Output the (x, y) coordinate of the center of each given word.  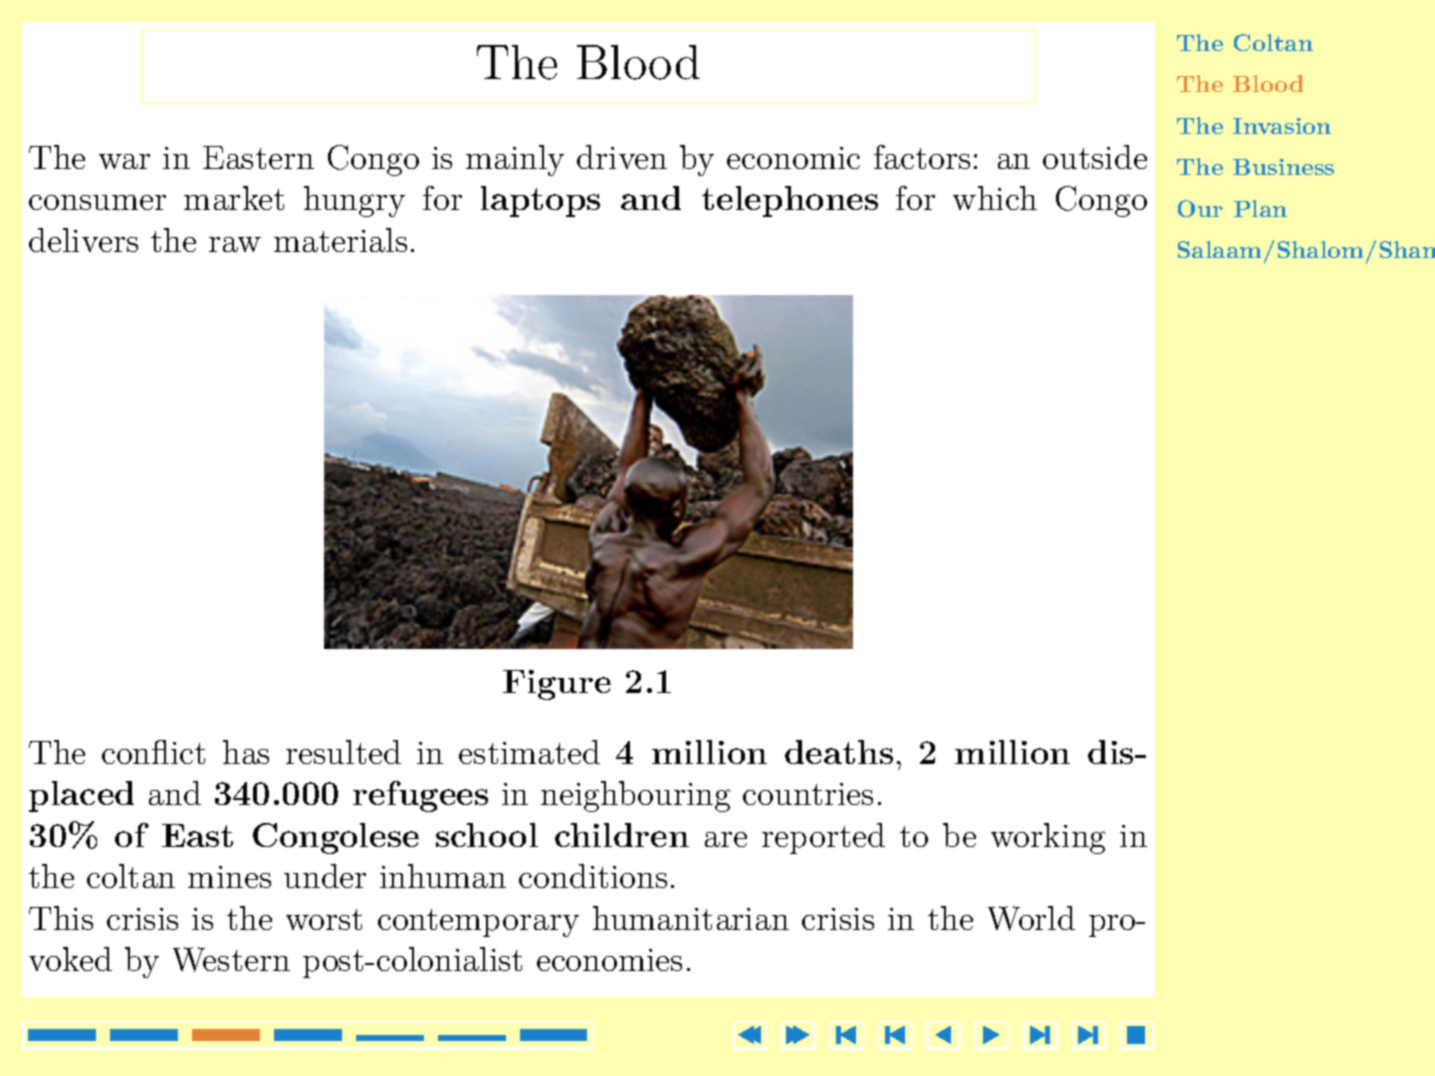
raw (235, 244)
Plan (1260, 208)
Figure (557, 685)
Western (231, 959)
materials (340, 240)
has (246, 752)
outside (1095, 157)
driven (622, 157)
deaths (839, 752)
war (124, 161)
